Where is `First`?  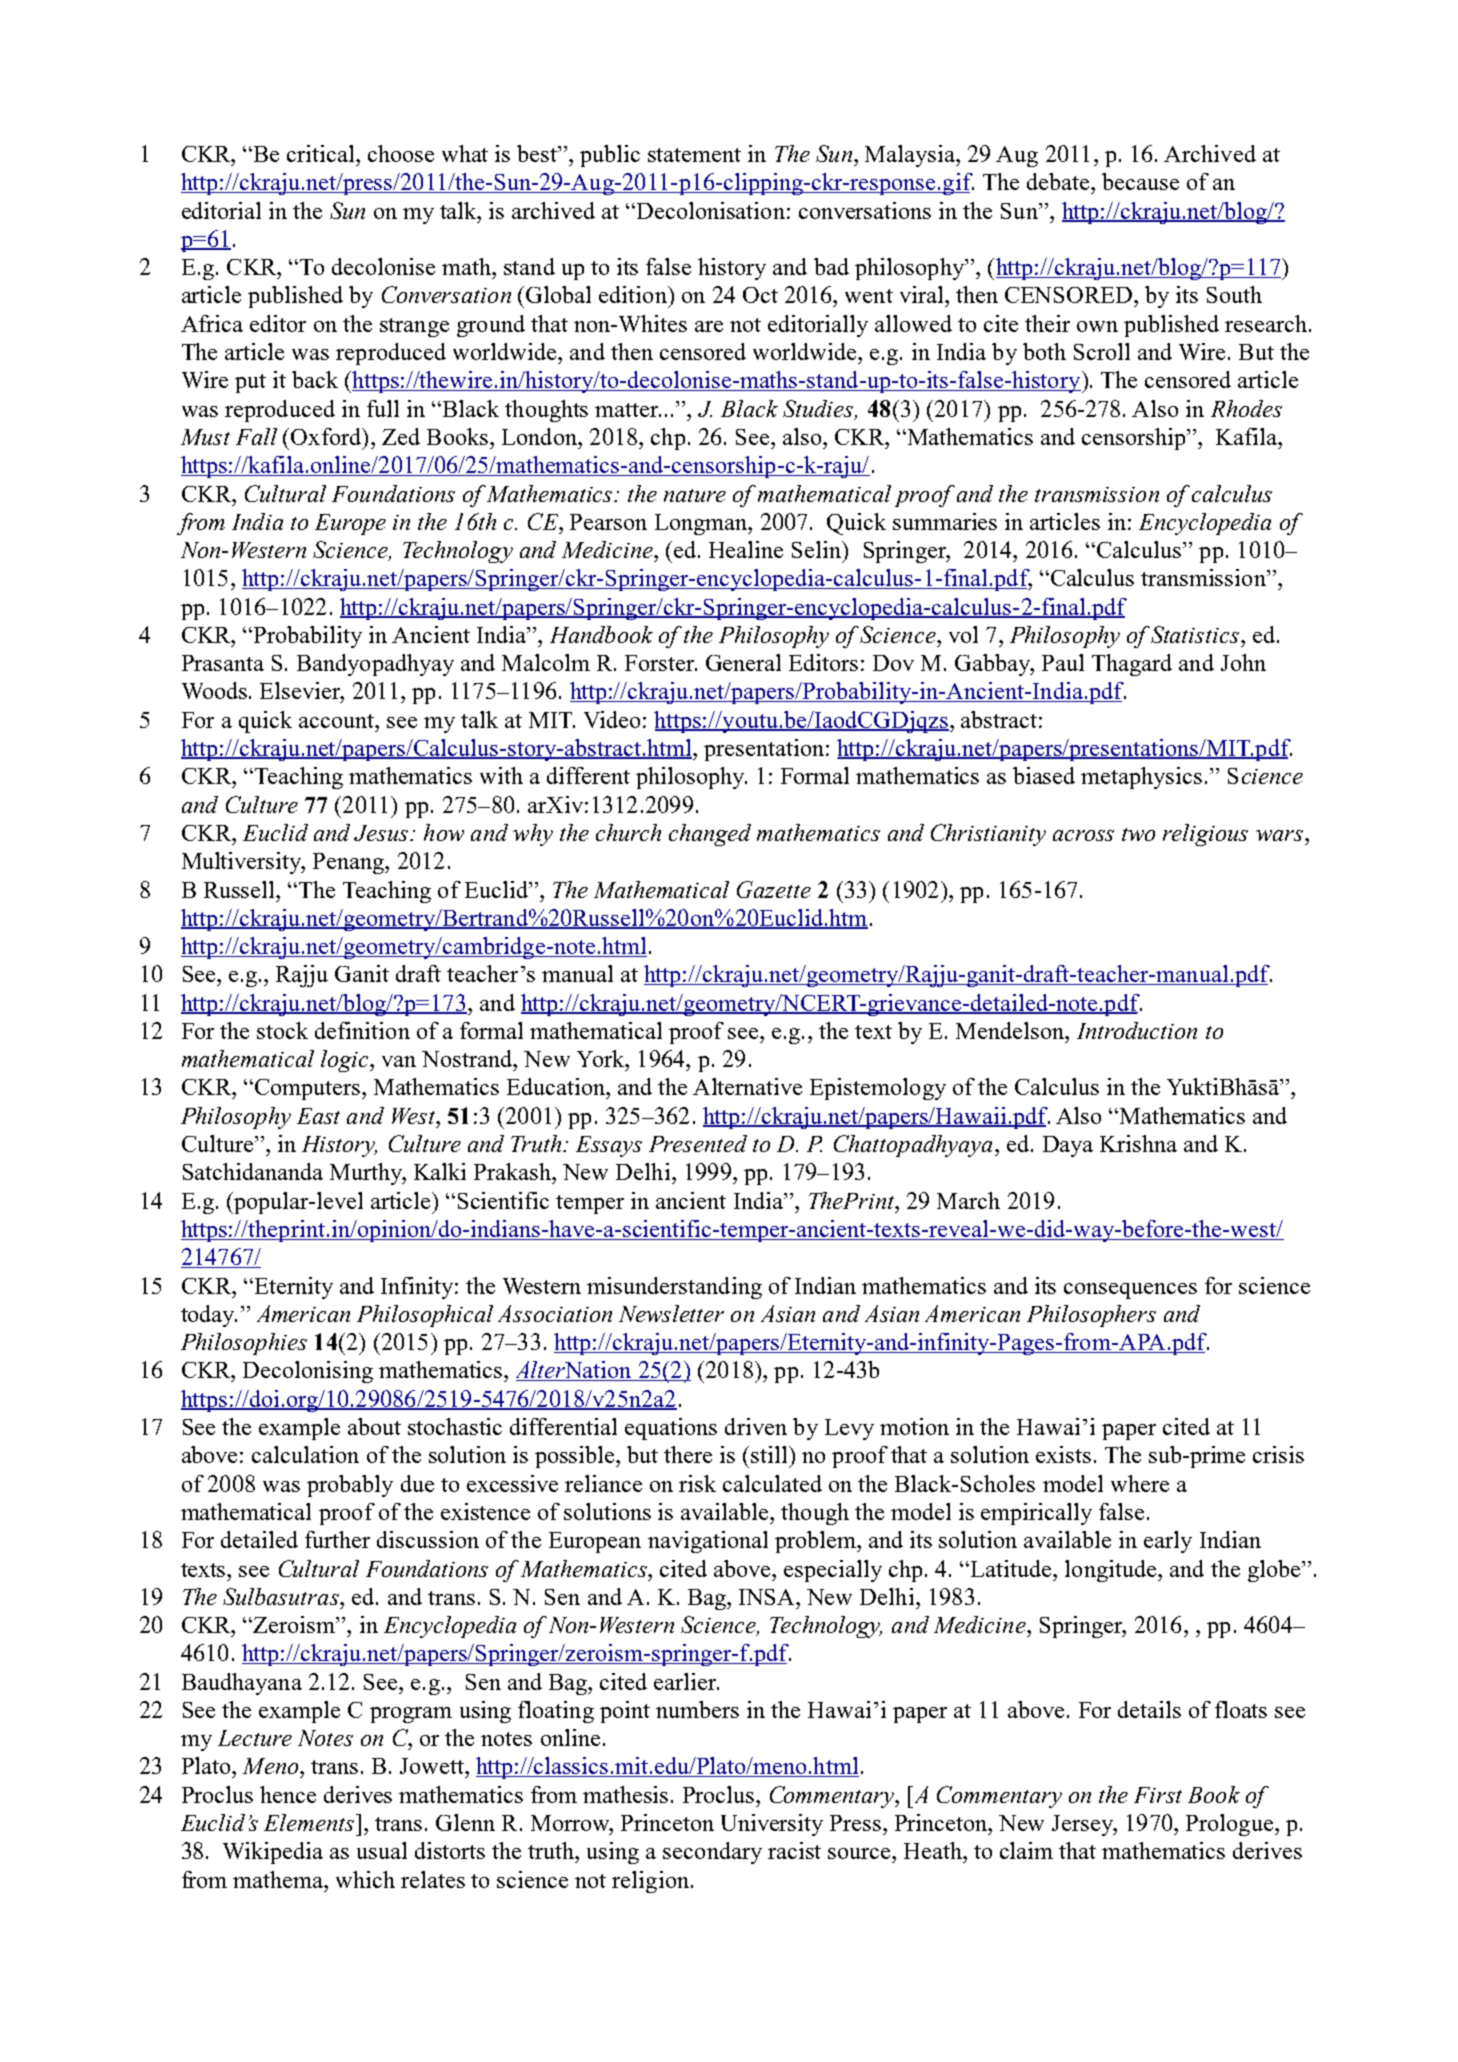 First is located at coordinates (1158, 1795).
